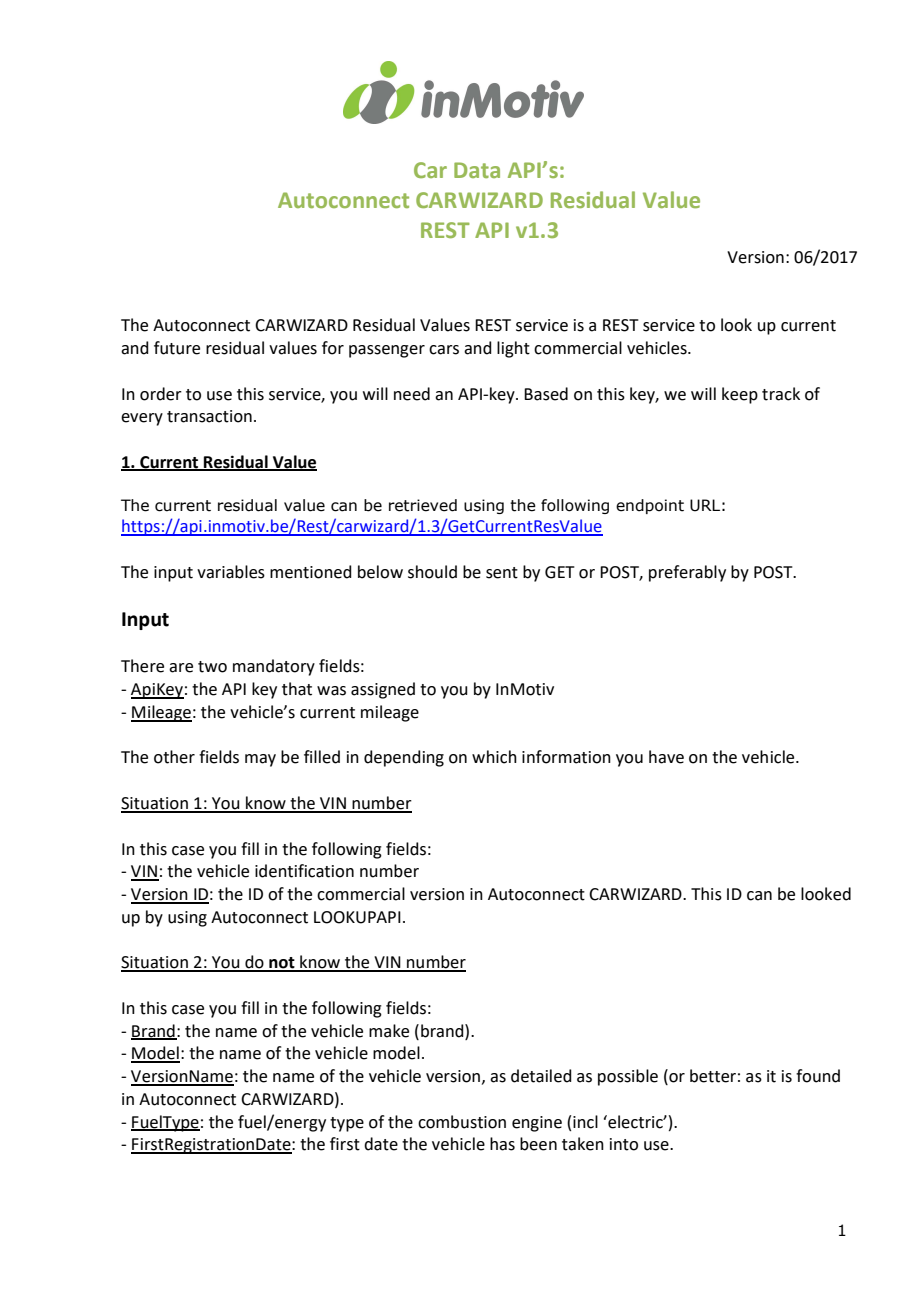 The image size is (924, 1308). What do you see at coordinates (212, 667) in the image?
I see `two` at bounding box center [212, 667].
